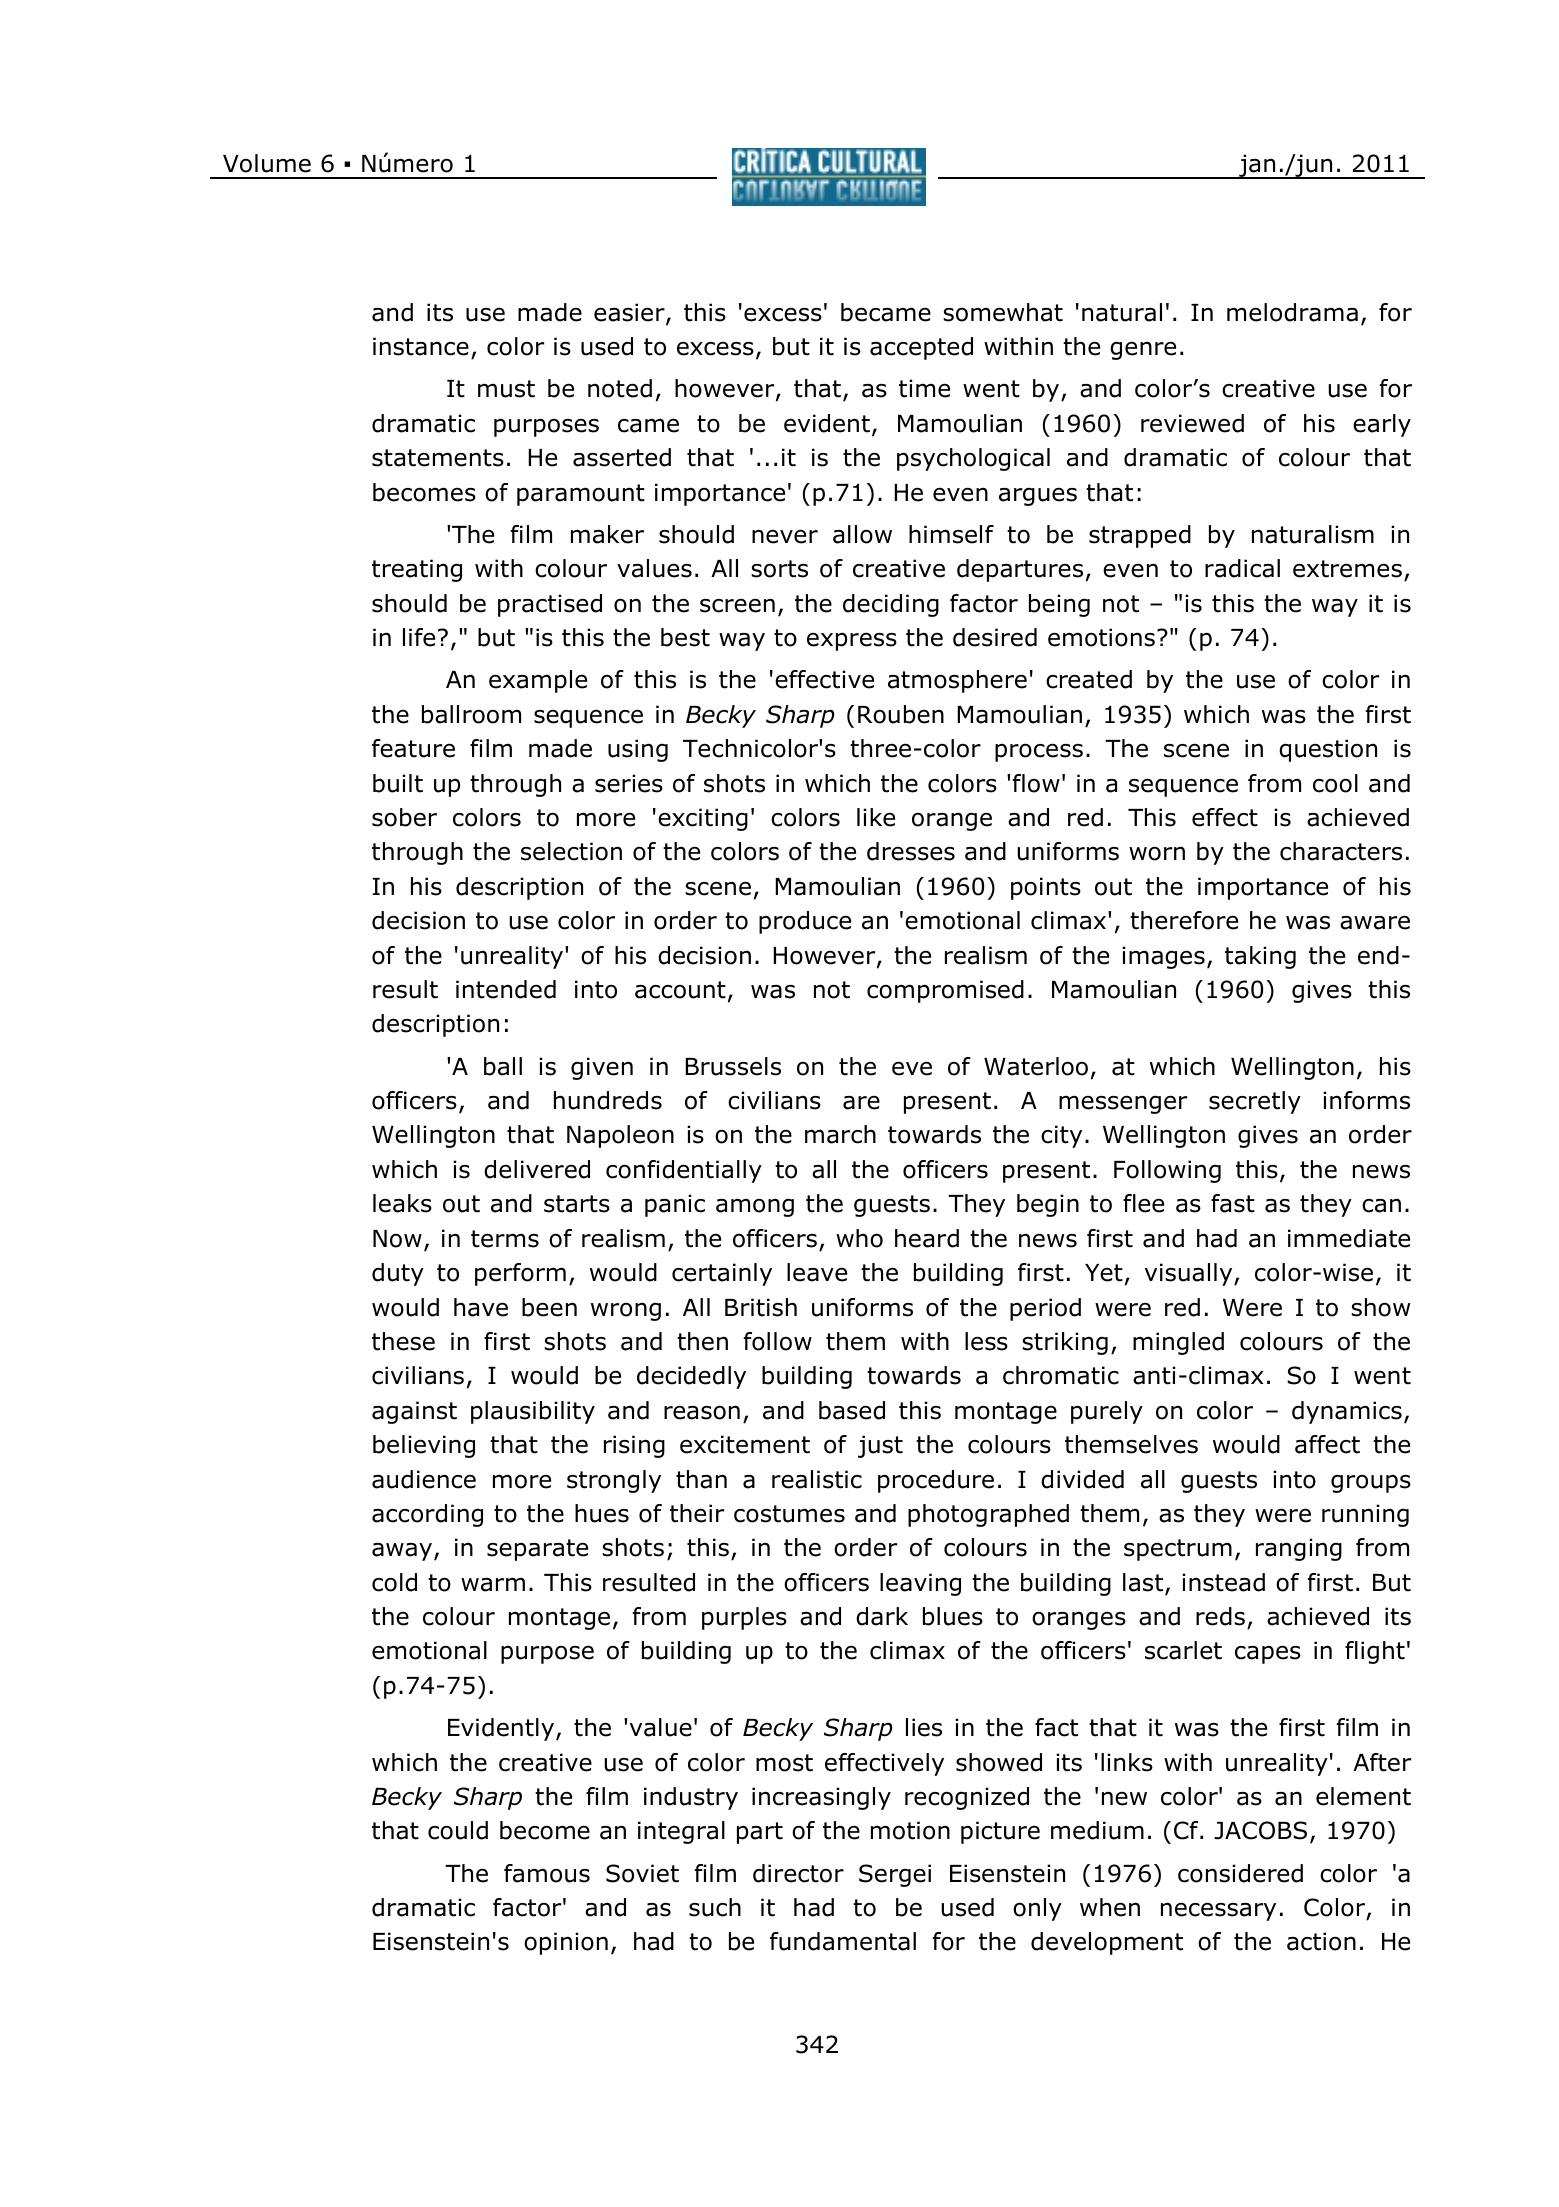 This document has width=1559, height=2207. Describe the element at coordinates (817, 1479) in the document. I see `realistic` at that location.
